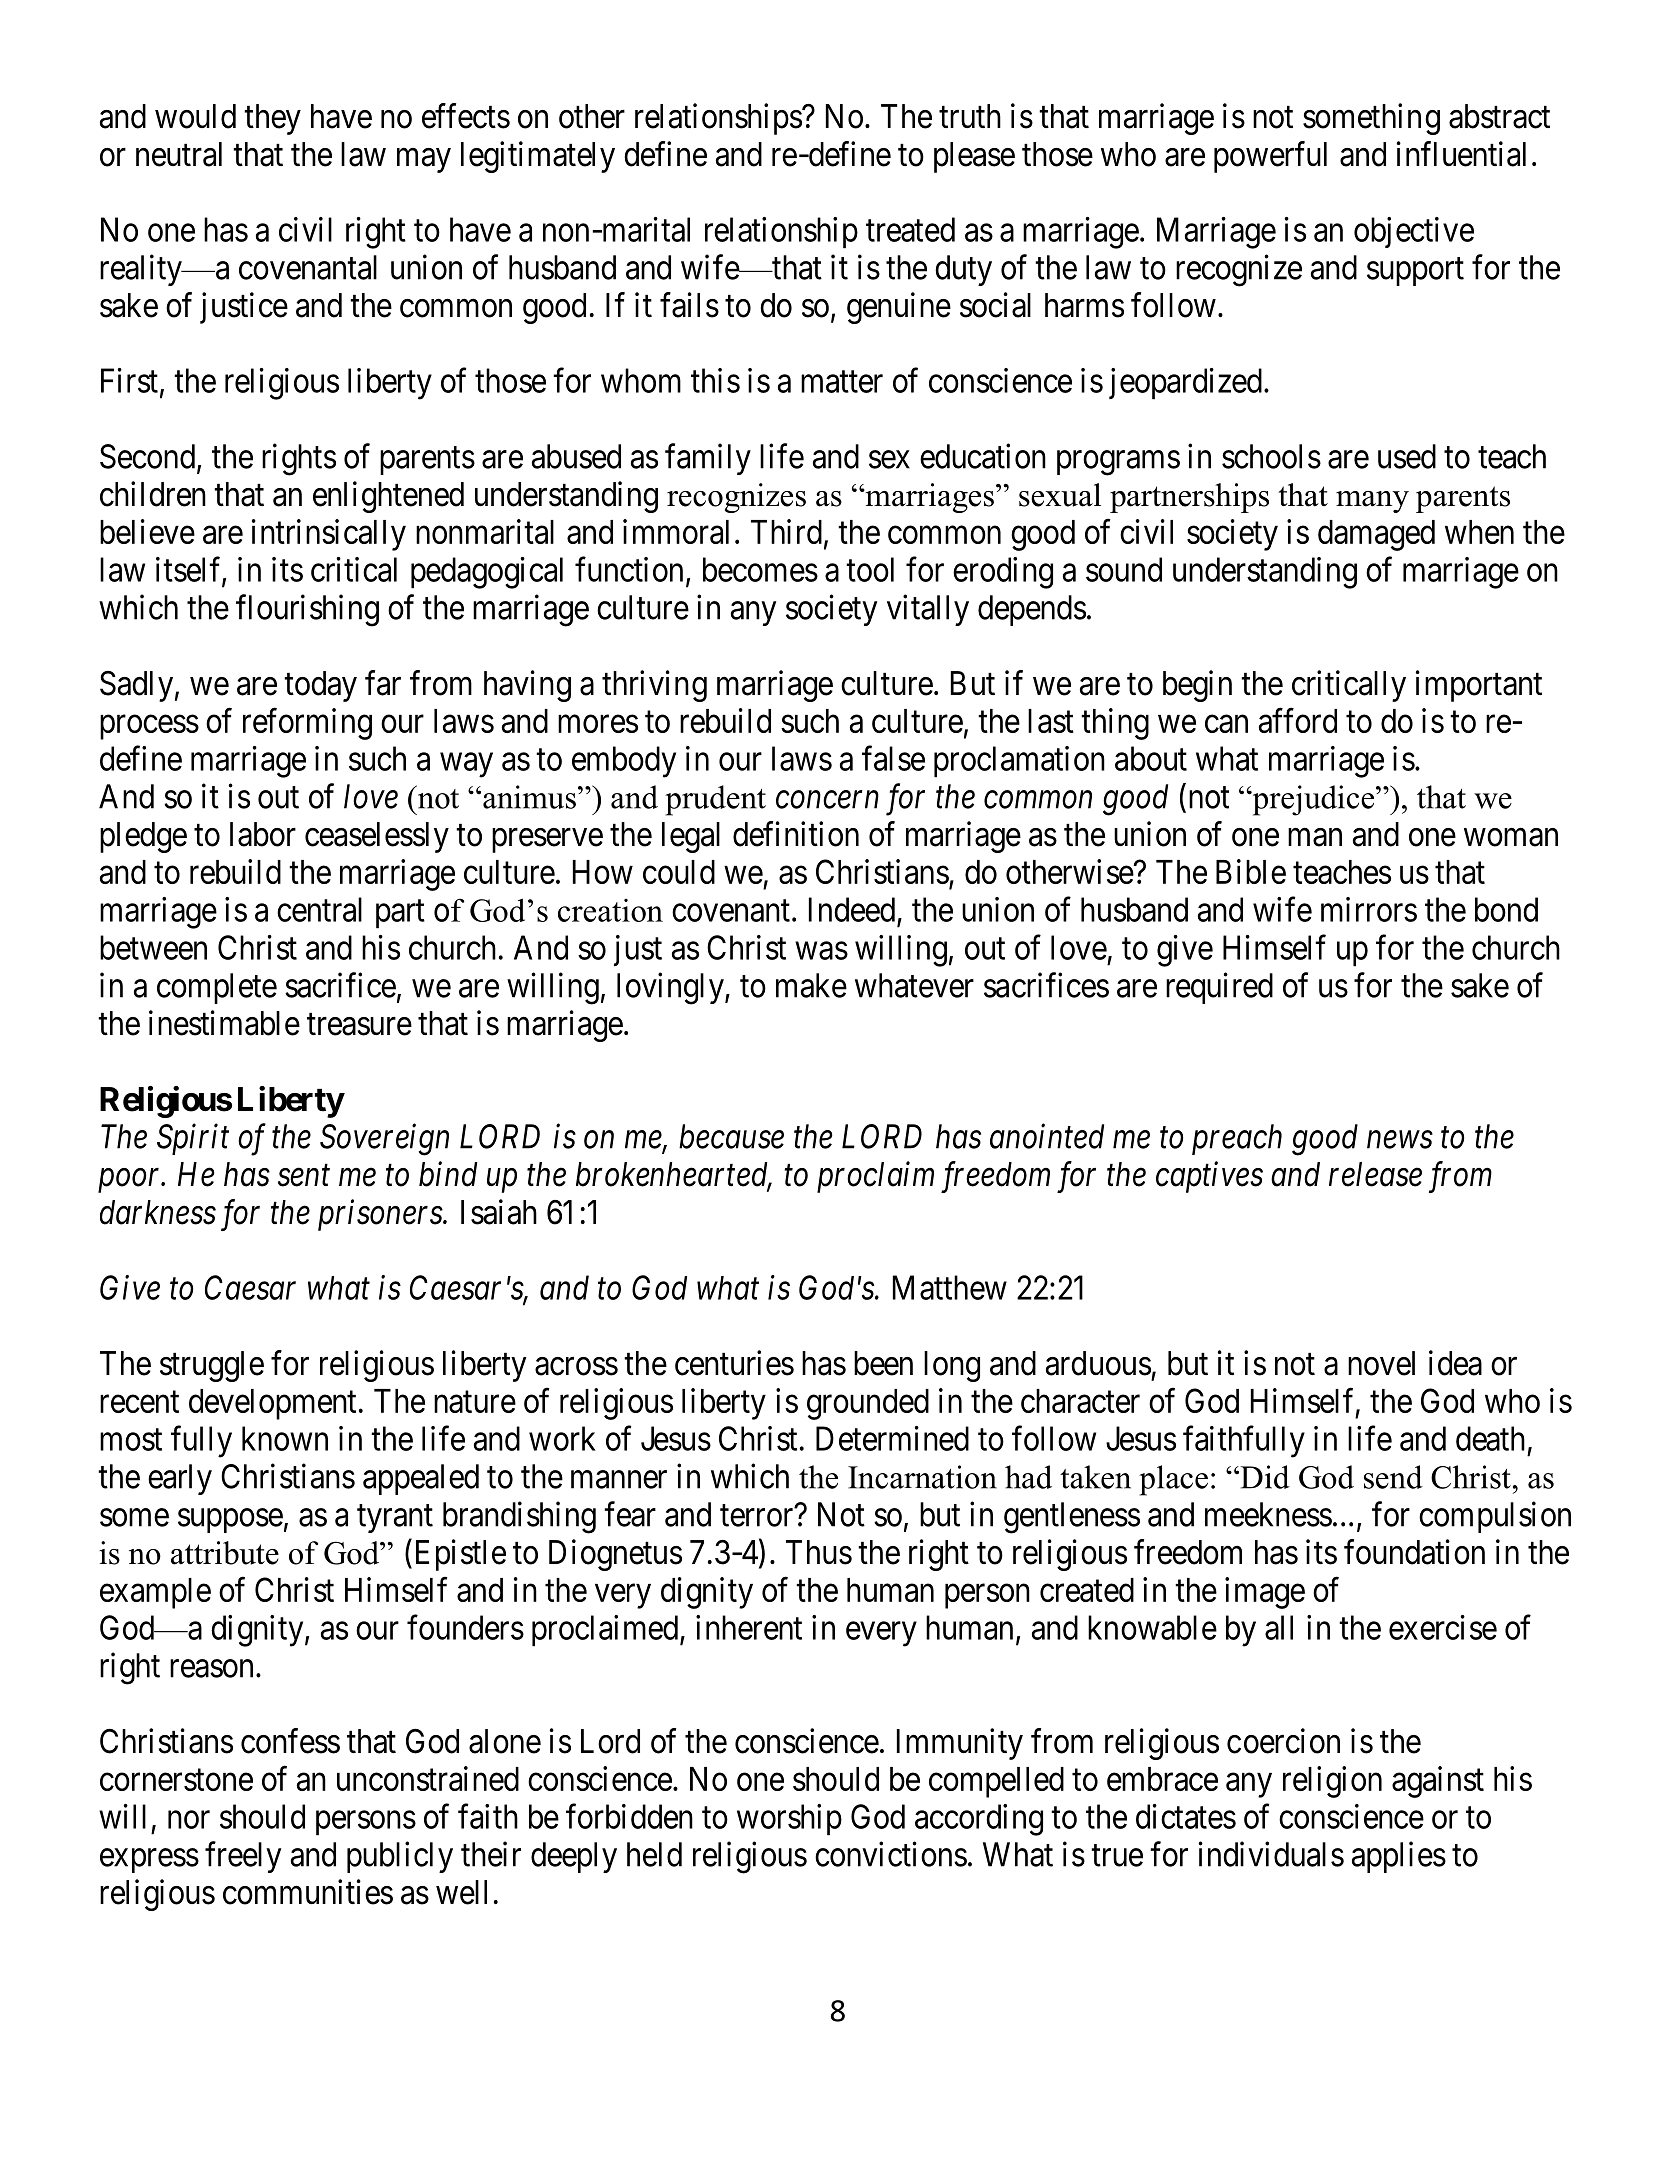 This document has width=1675, height=2168. What do you see at coordinates (285, 1438) in the document?
I see `known` at bounding box center [285, 1438].
